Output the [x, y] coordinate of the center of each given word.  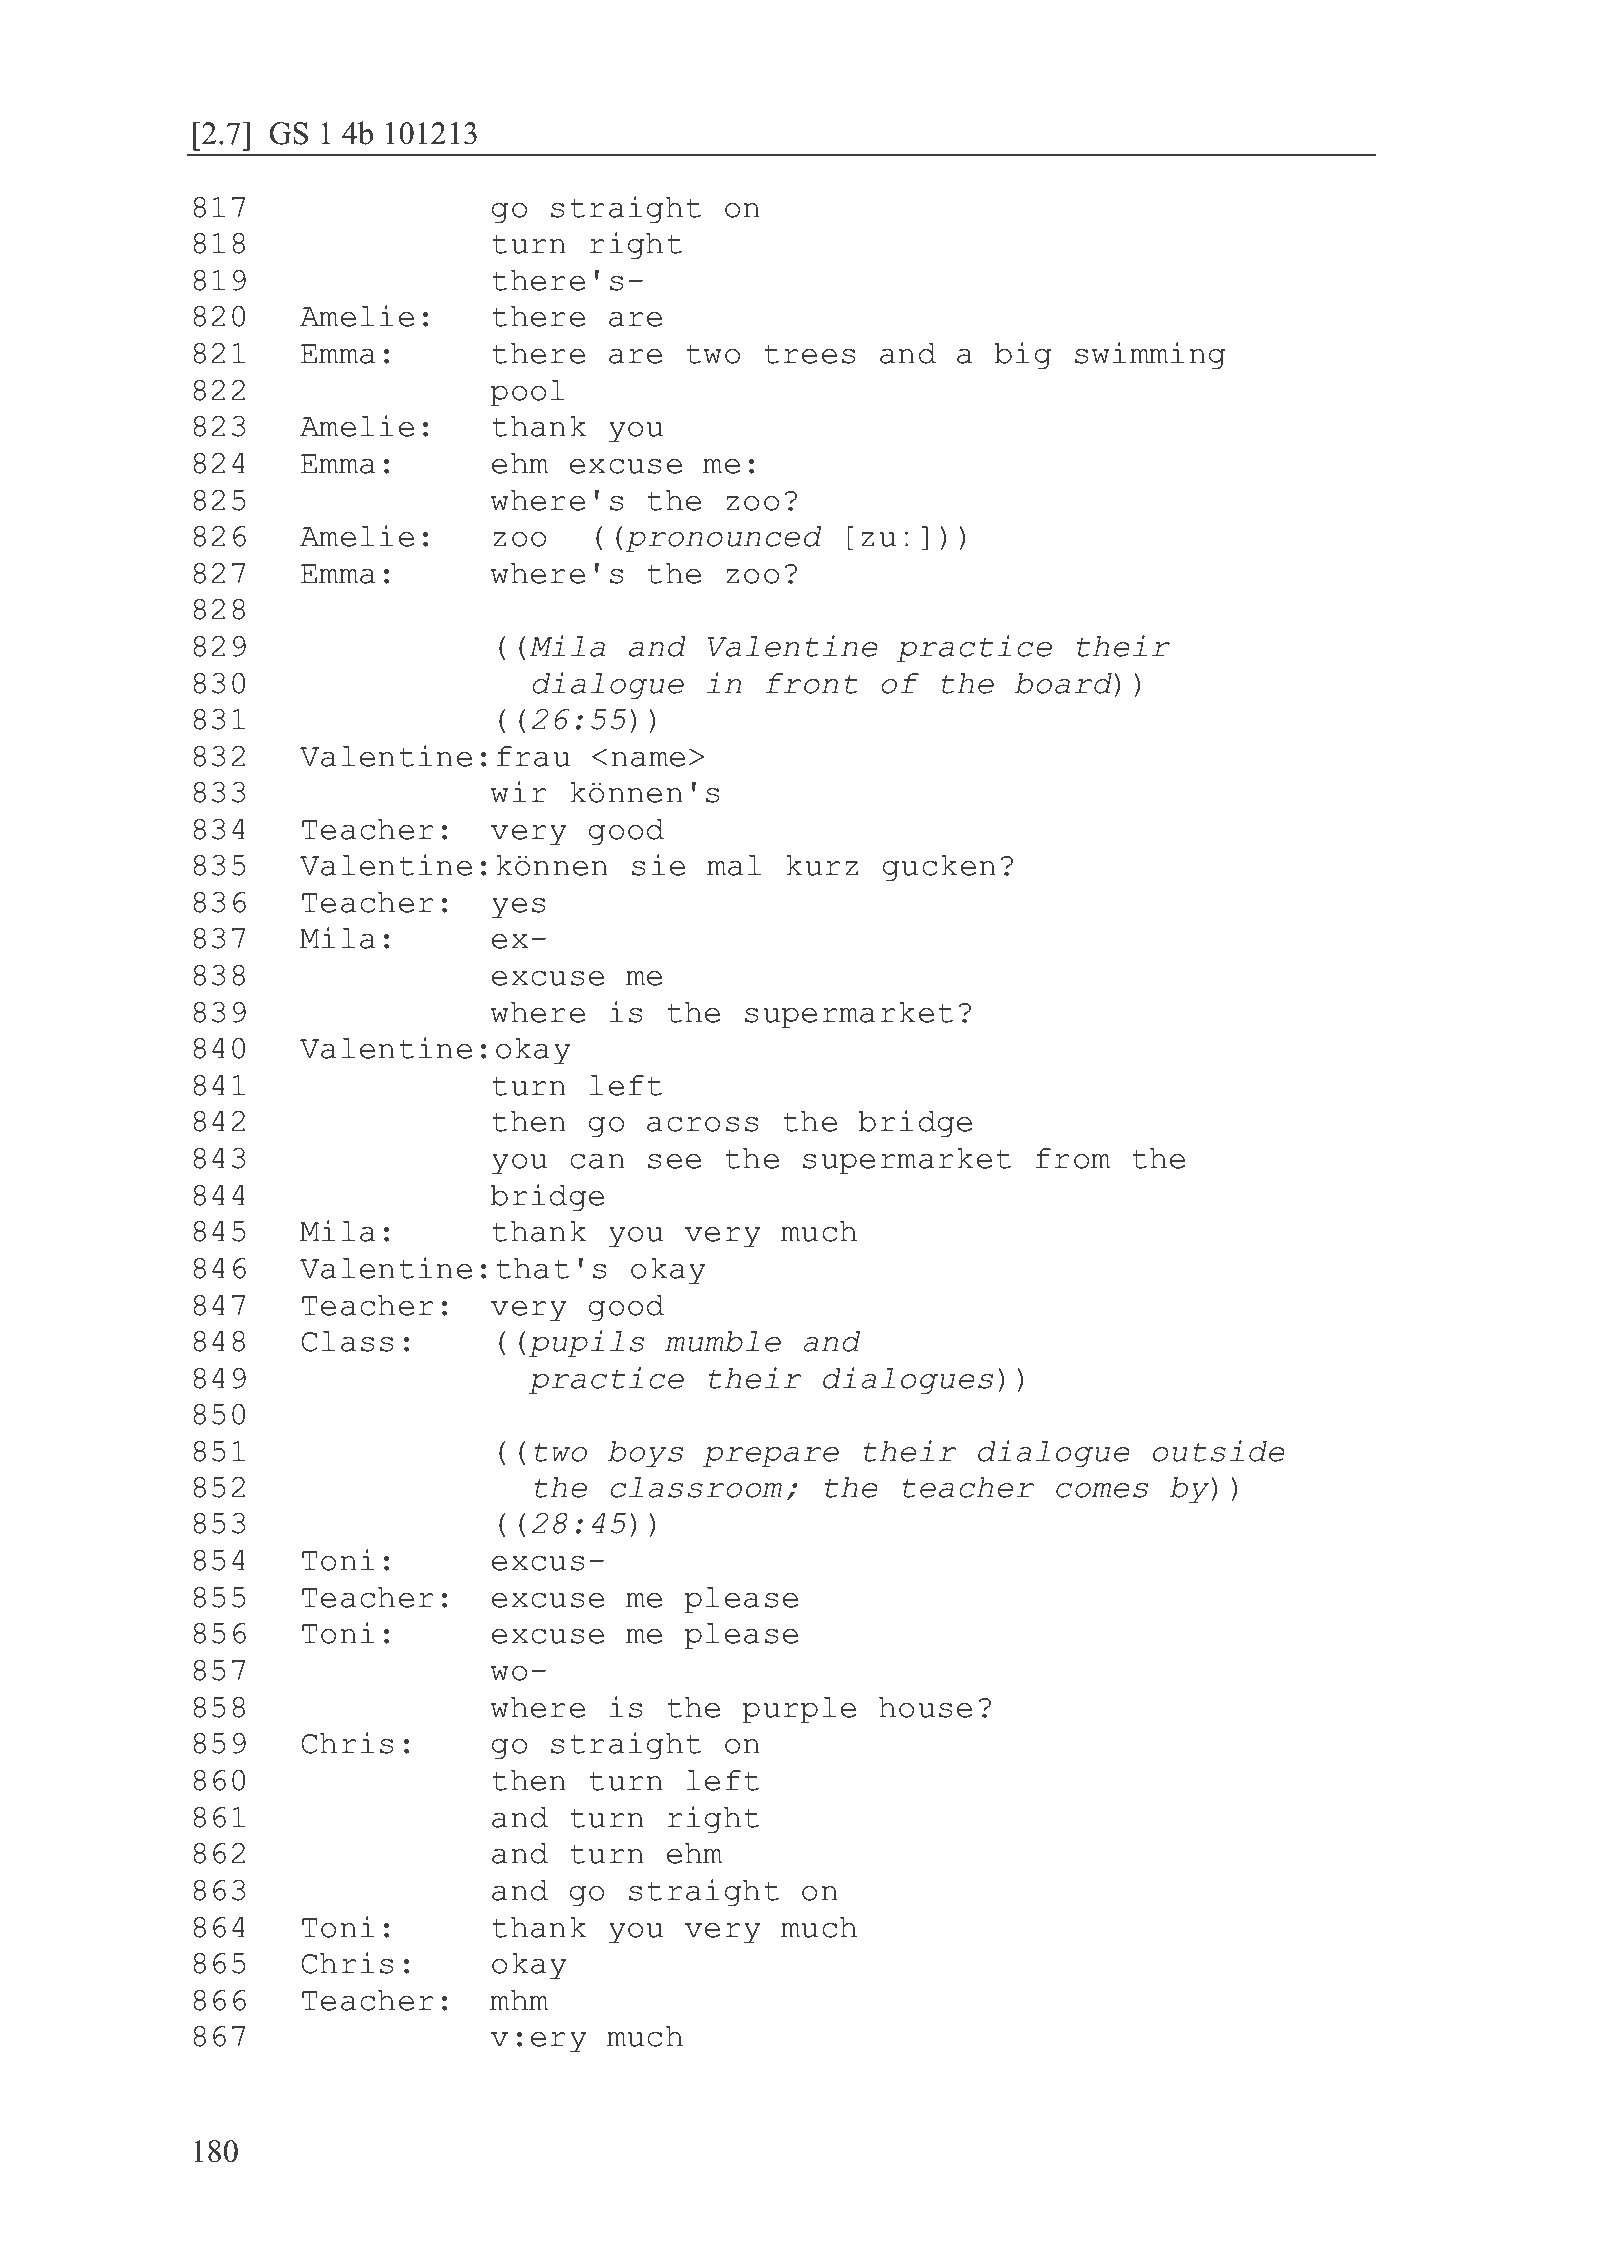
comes [1102, 1490]
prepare [771, 1457]
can [597, 1161]
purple [799, 1710]
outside [1219, 1451]
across [702, 1124]
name [648, 759]
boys [645, 1454]
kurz [822, 865]
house [925, 1707]
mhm [519, 2000]
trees [809, 354]
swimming [1150, 355]
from [1073, 1158]
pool [528, 393]
